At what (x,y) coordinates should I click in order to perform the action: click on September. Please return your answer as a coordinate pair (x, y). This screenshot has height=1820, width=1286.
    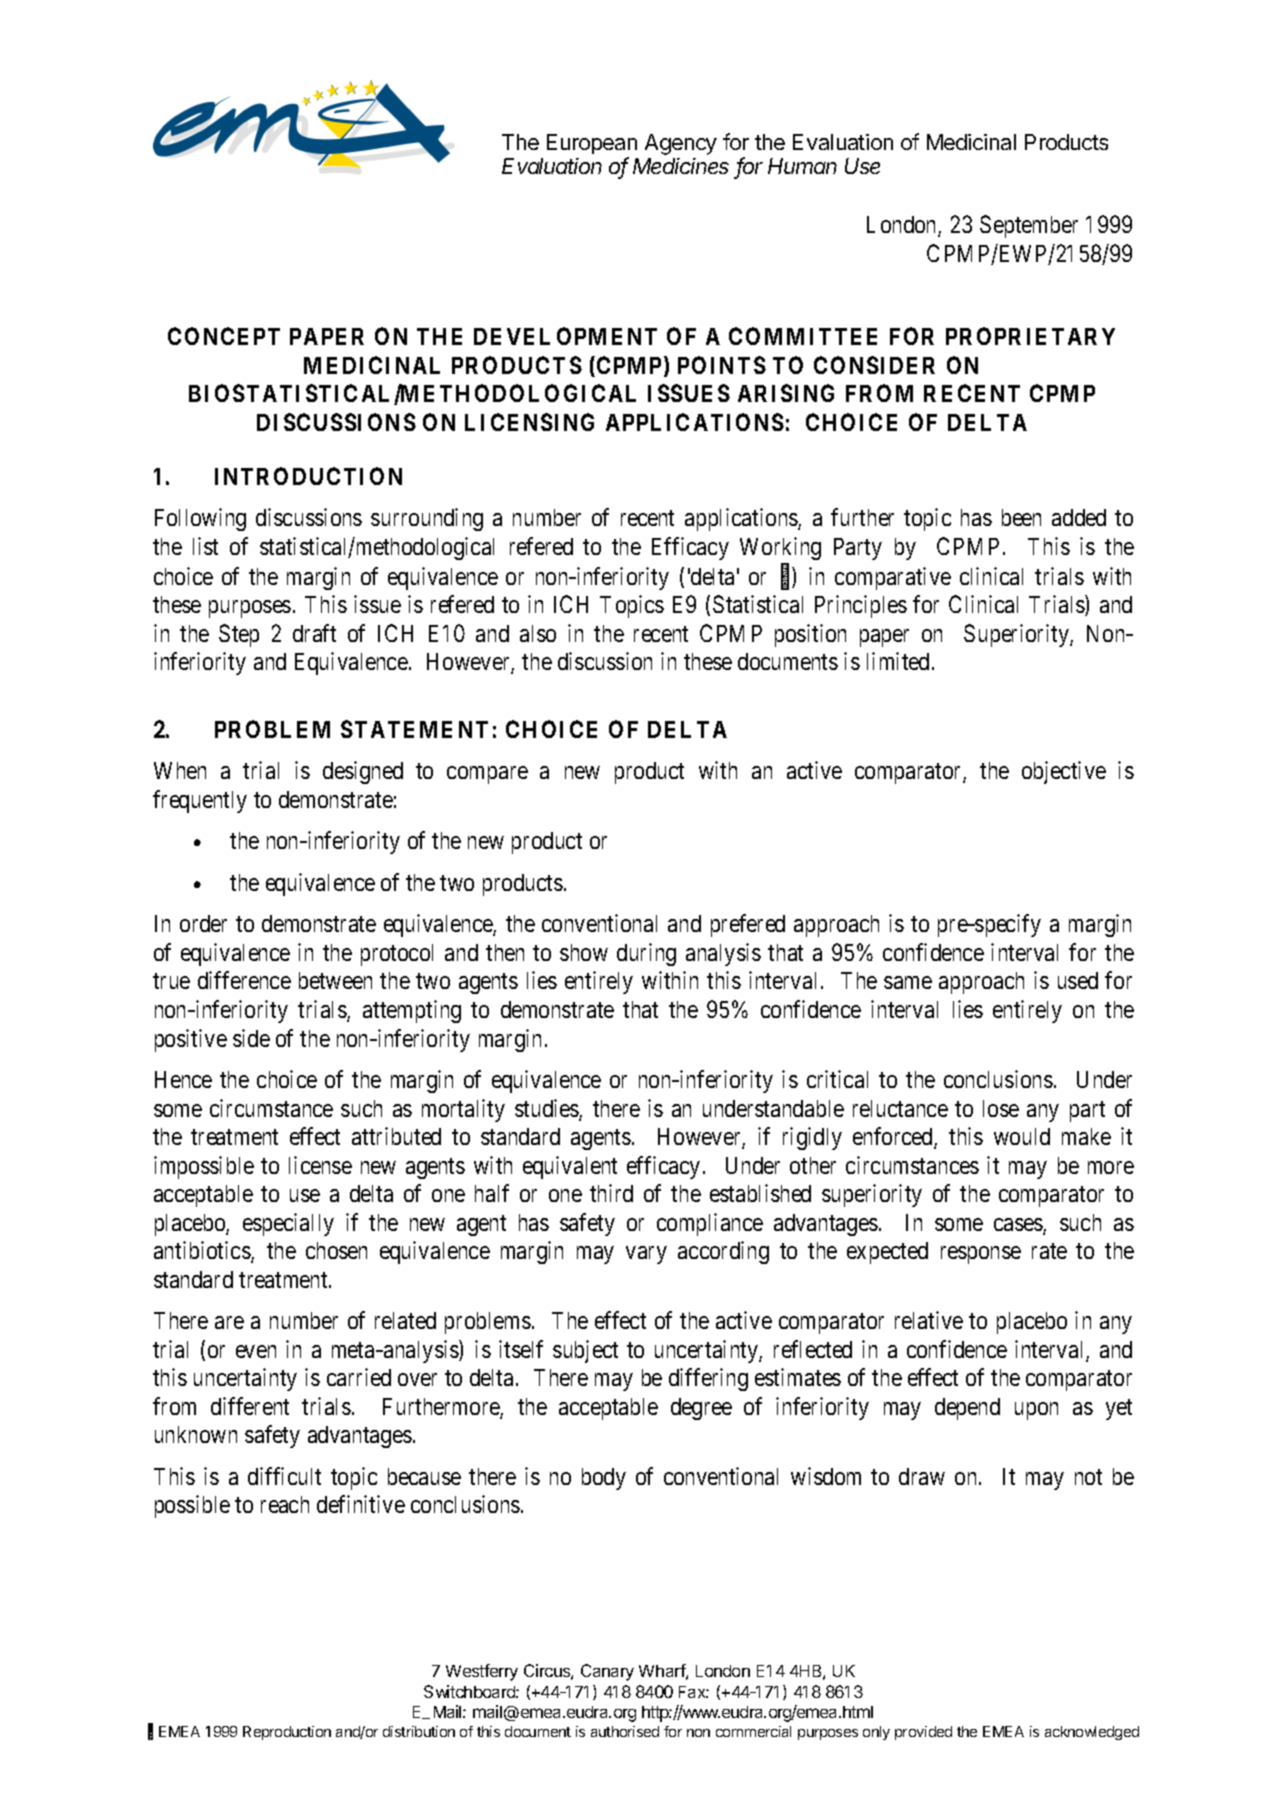
    Looking at the image, I should click on (1029, 226).
